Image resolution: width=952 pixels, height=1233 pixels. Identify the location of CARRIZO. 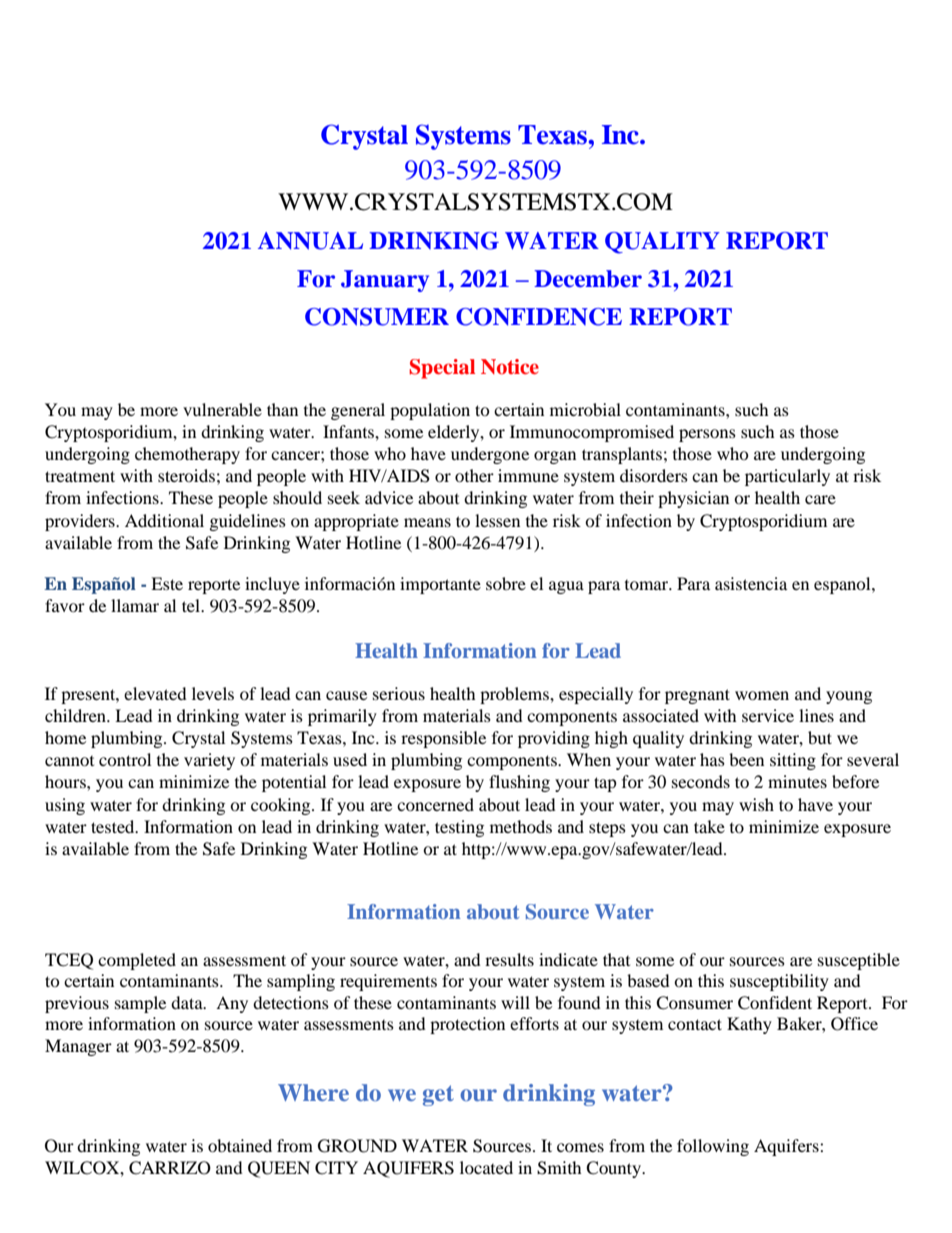
(170, 1168).
